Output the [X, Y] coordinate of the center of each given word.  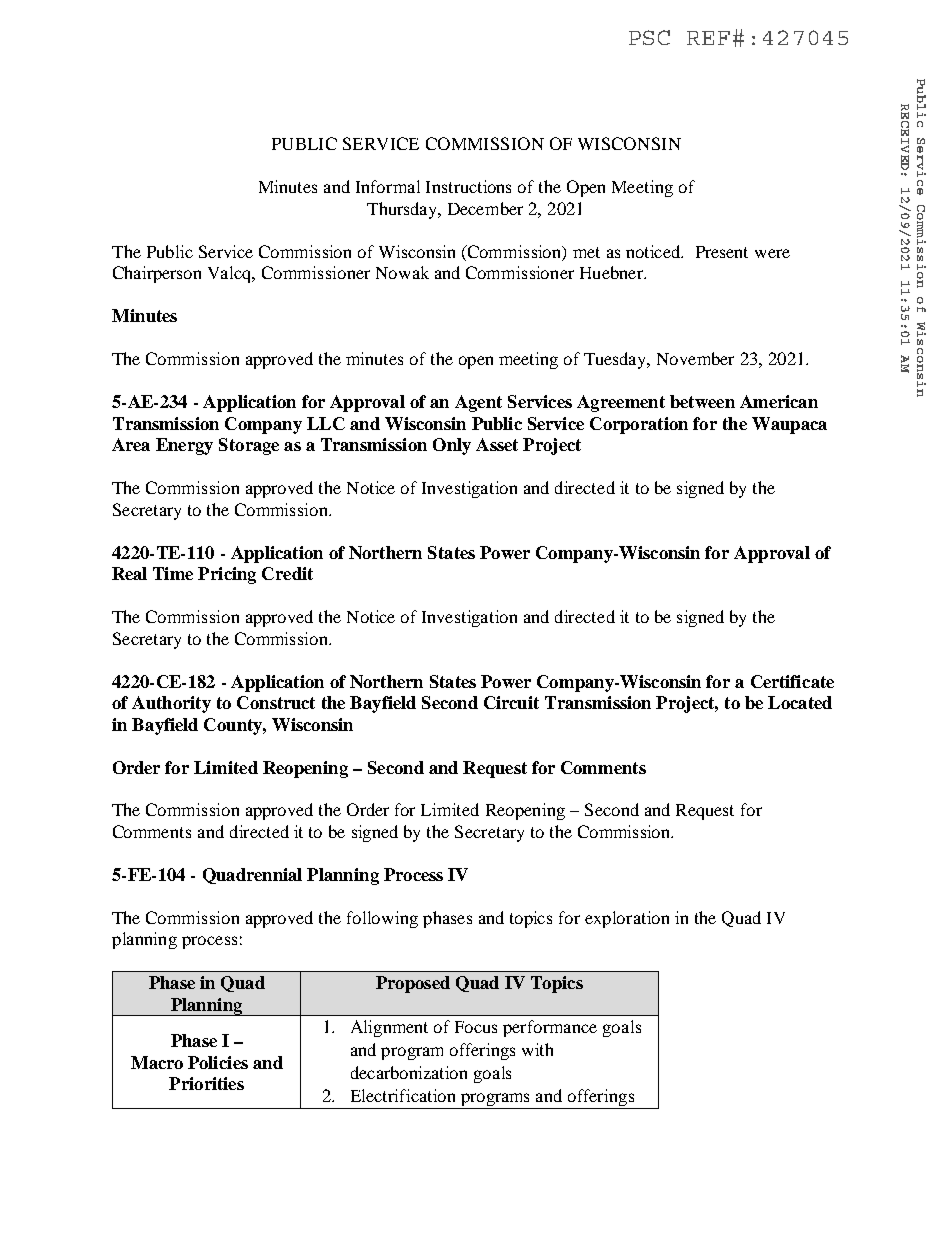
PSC [649, 37]
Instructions [468, 186]
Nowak [402, 272]
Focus [476, 1027]
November [695, 358]
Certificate [792, 681]
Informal [388, 186]
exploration [627, 919]
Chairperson [157, 274]
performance [550, 1028]
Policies [218, 1062]
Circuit [511, 702]
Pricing [227, 575]
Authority [171, 704]
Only [452, 446]
